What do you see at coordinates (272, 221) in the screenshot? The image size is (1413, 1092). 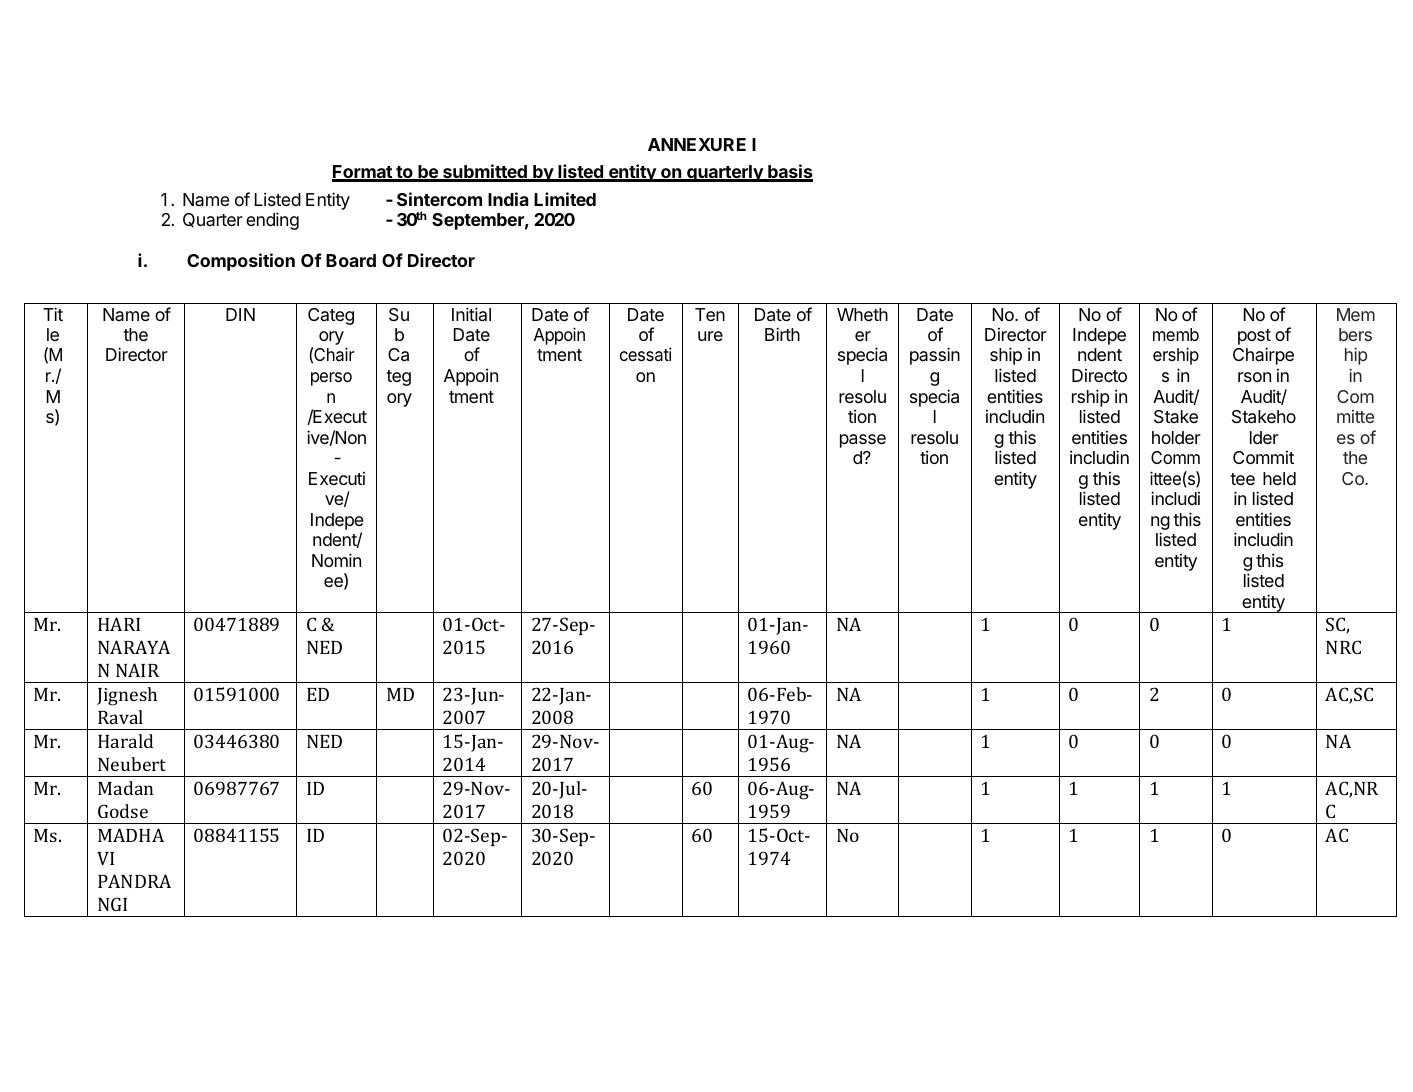 I see `ending` at bounding box center [272, 221].
